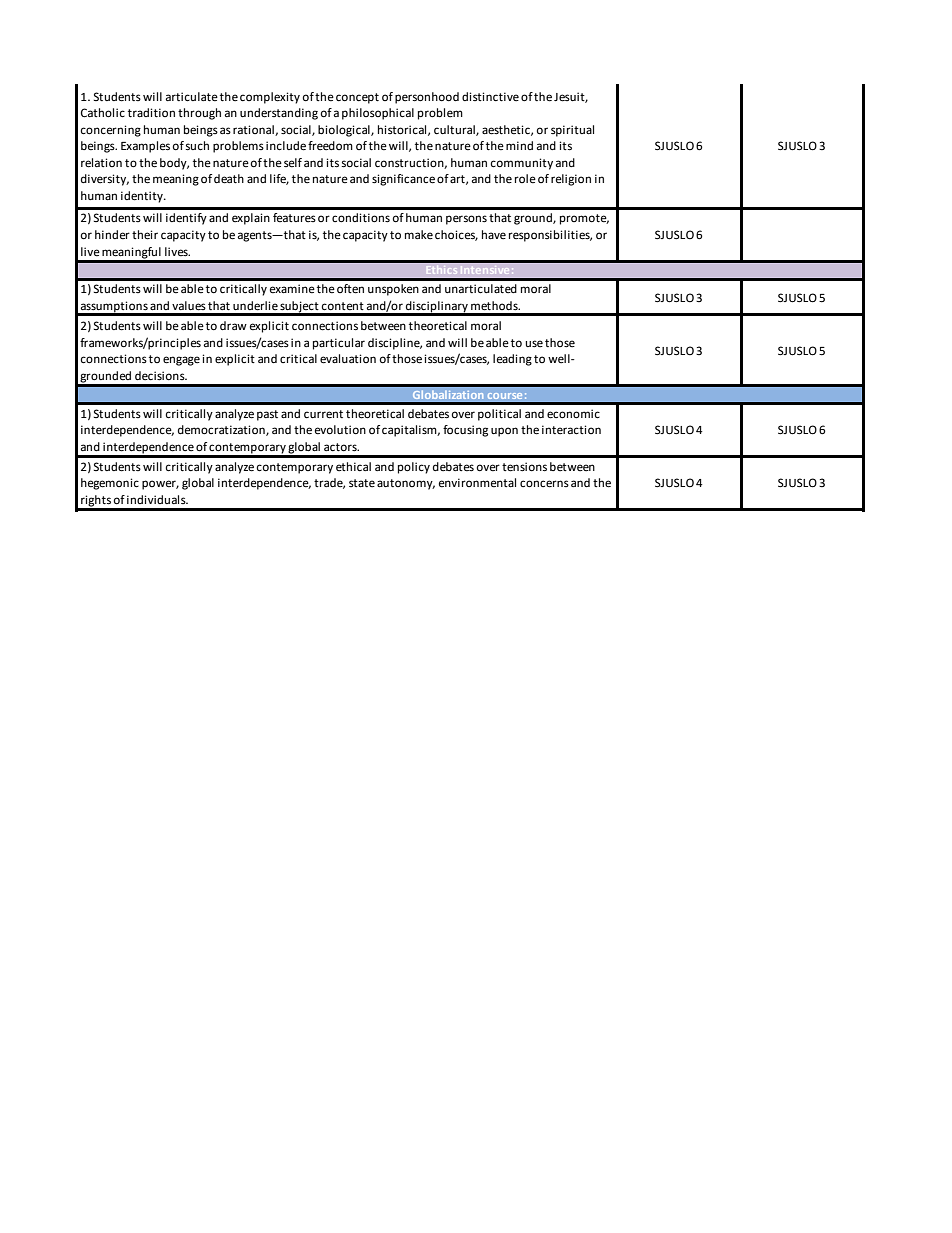  I want to click on distinctive, so click(490, 97).
